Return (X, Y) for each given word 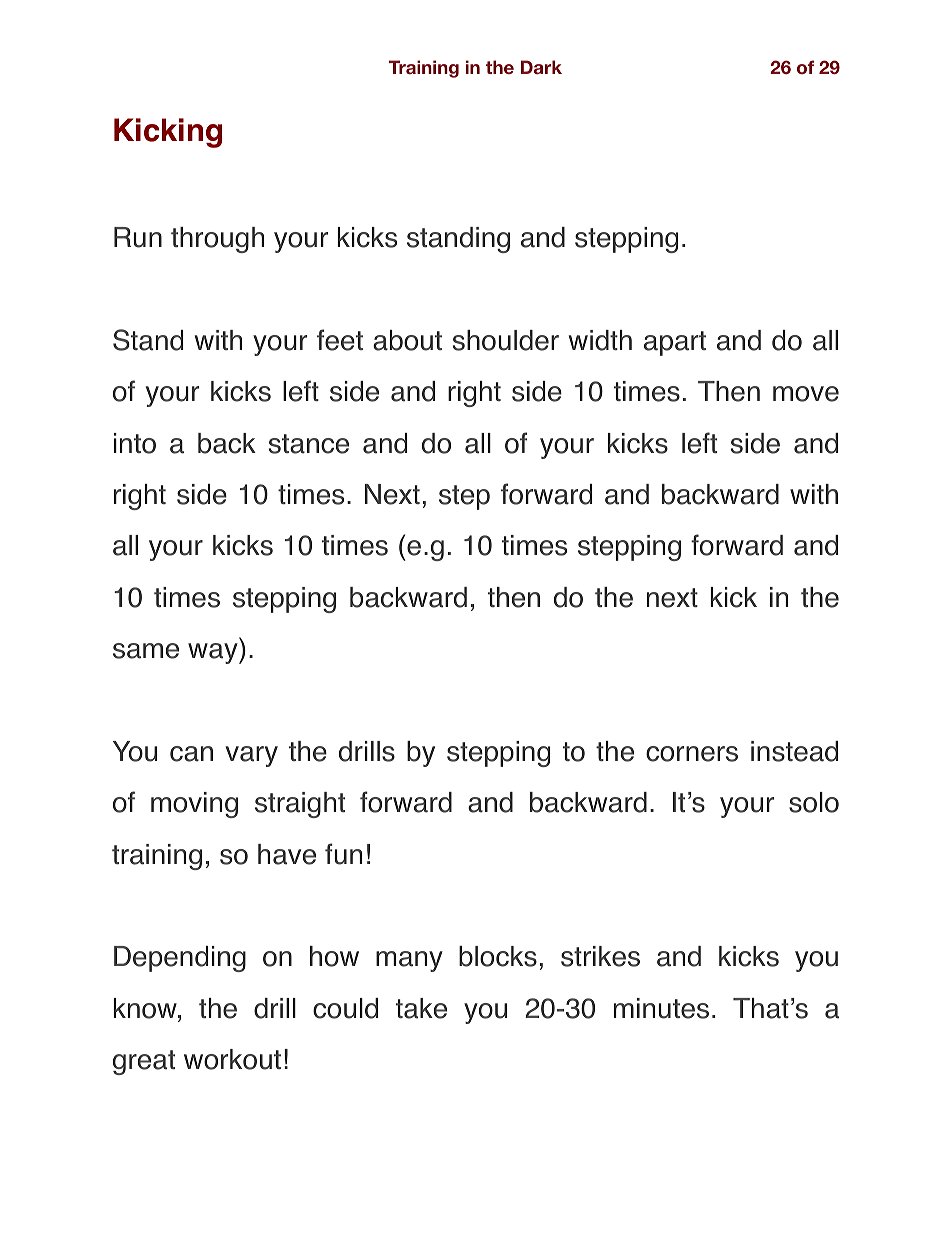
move (806, 394)
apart (675, 343)
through (217, 240)
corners (692, 754)
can (191, 754)
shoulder (506, 340)
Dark (541, 67)
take (421, 1008)
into (135, 443)
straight (300, 805)
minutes (661, 1008)
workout (232, 1059)
